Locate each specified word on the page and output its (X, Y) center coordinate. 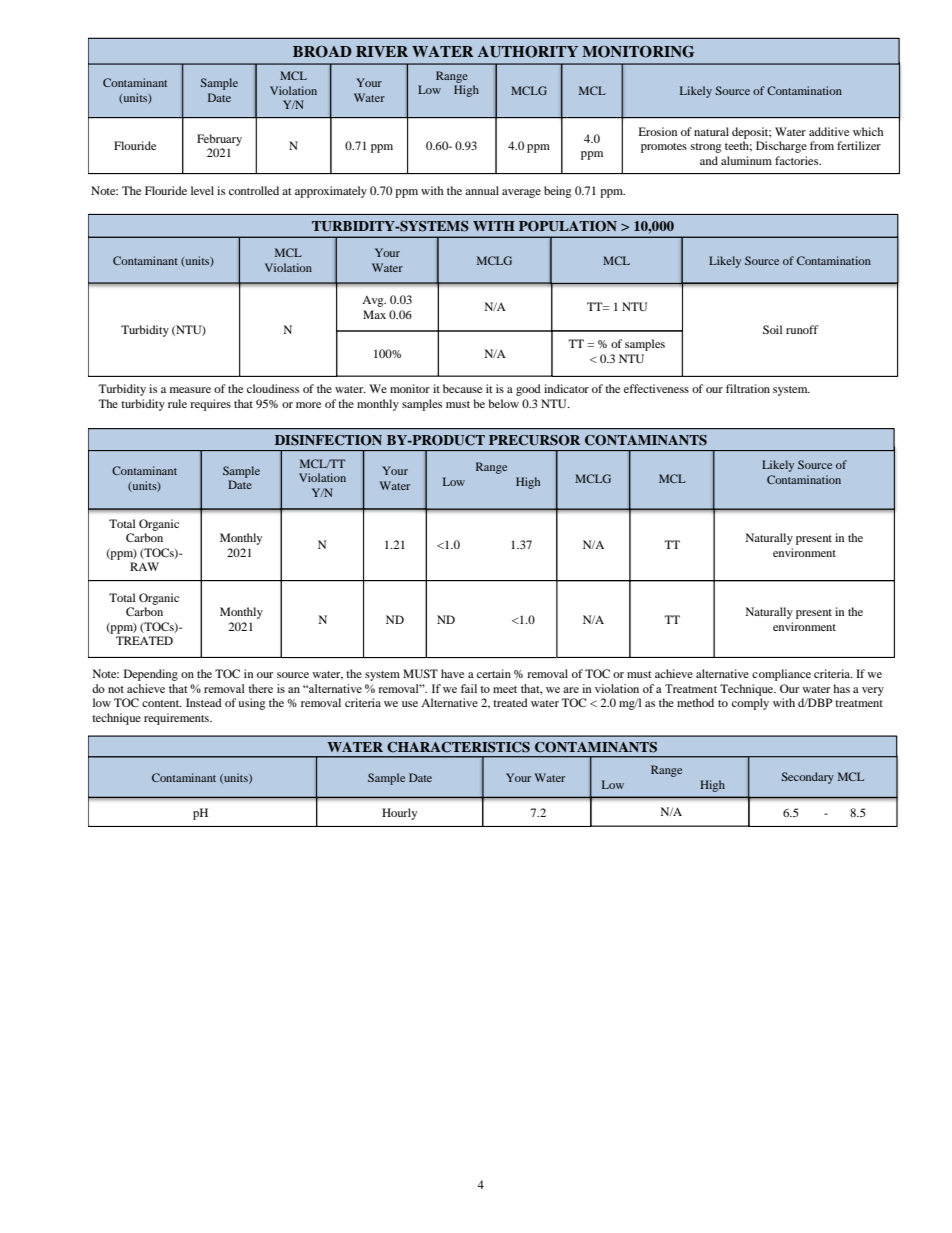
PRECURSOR (534, 440)
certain (494, 673)
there (260, 688)
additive (829, 131)
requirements (177, 719)
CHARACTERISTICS (458, 747)
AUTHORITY (528, 51)
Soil (772, 329)
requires (210, 405)
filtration (748, 388)
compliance (781, 675)
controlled (254, 190)
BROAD (322, 51)
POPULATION (568, 226)
